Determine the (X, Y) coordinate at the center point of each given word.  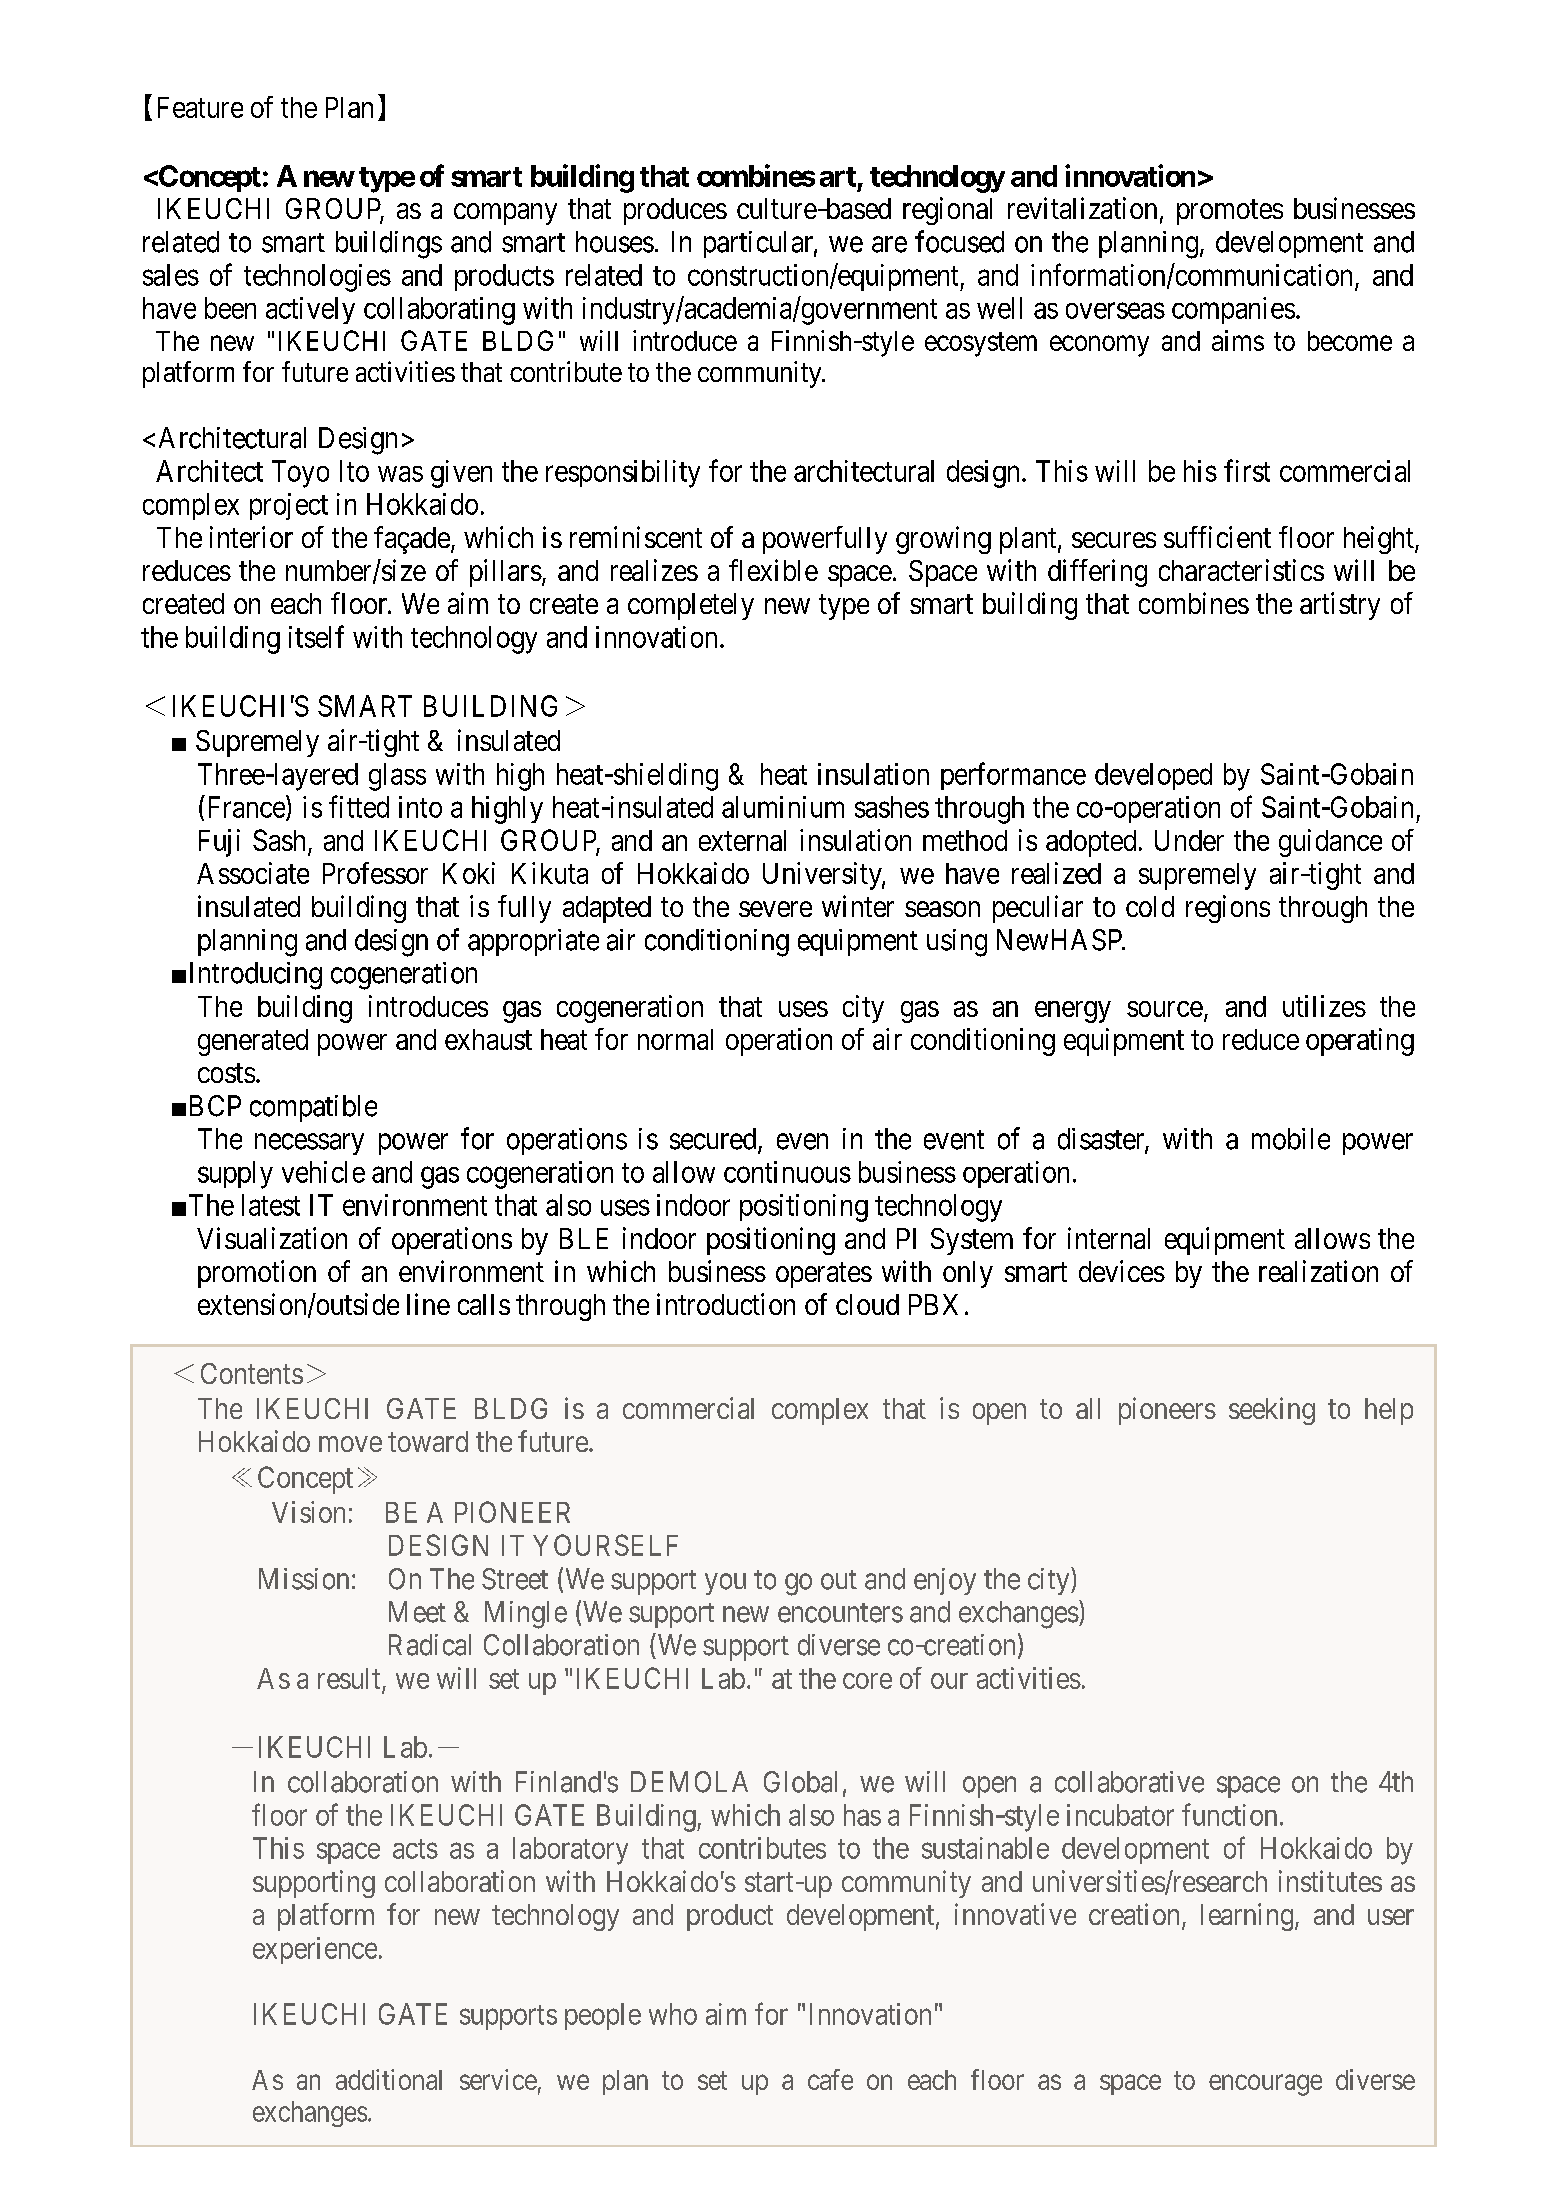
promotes (1230, 212)
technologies (317, 278)
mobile (1291, 1139)
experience (315, 1950)
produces (675, 211)
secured (714, 1140)
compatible (313, 1108)
